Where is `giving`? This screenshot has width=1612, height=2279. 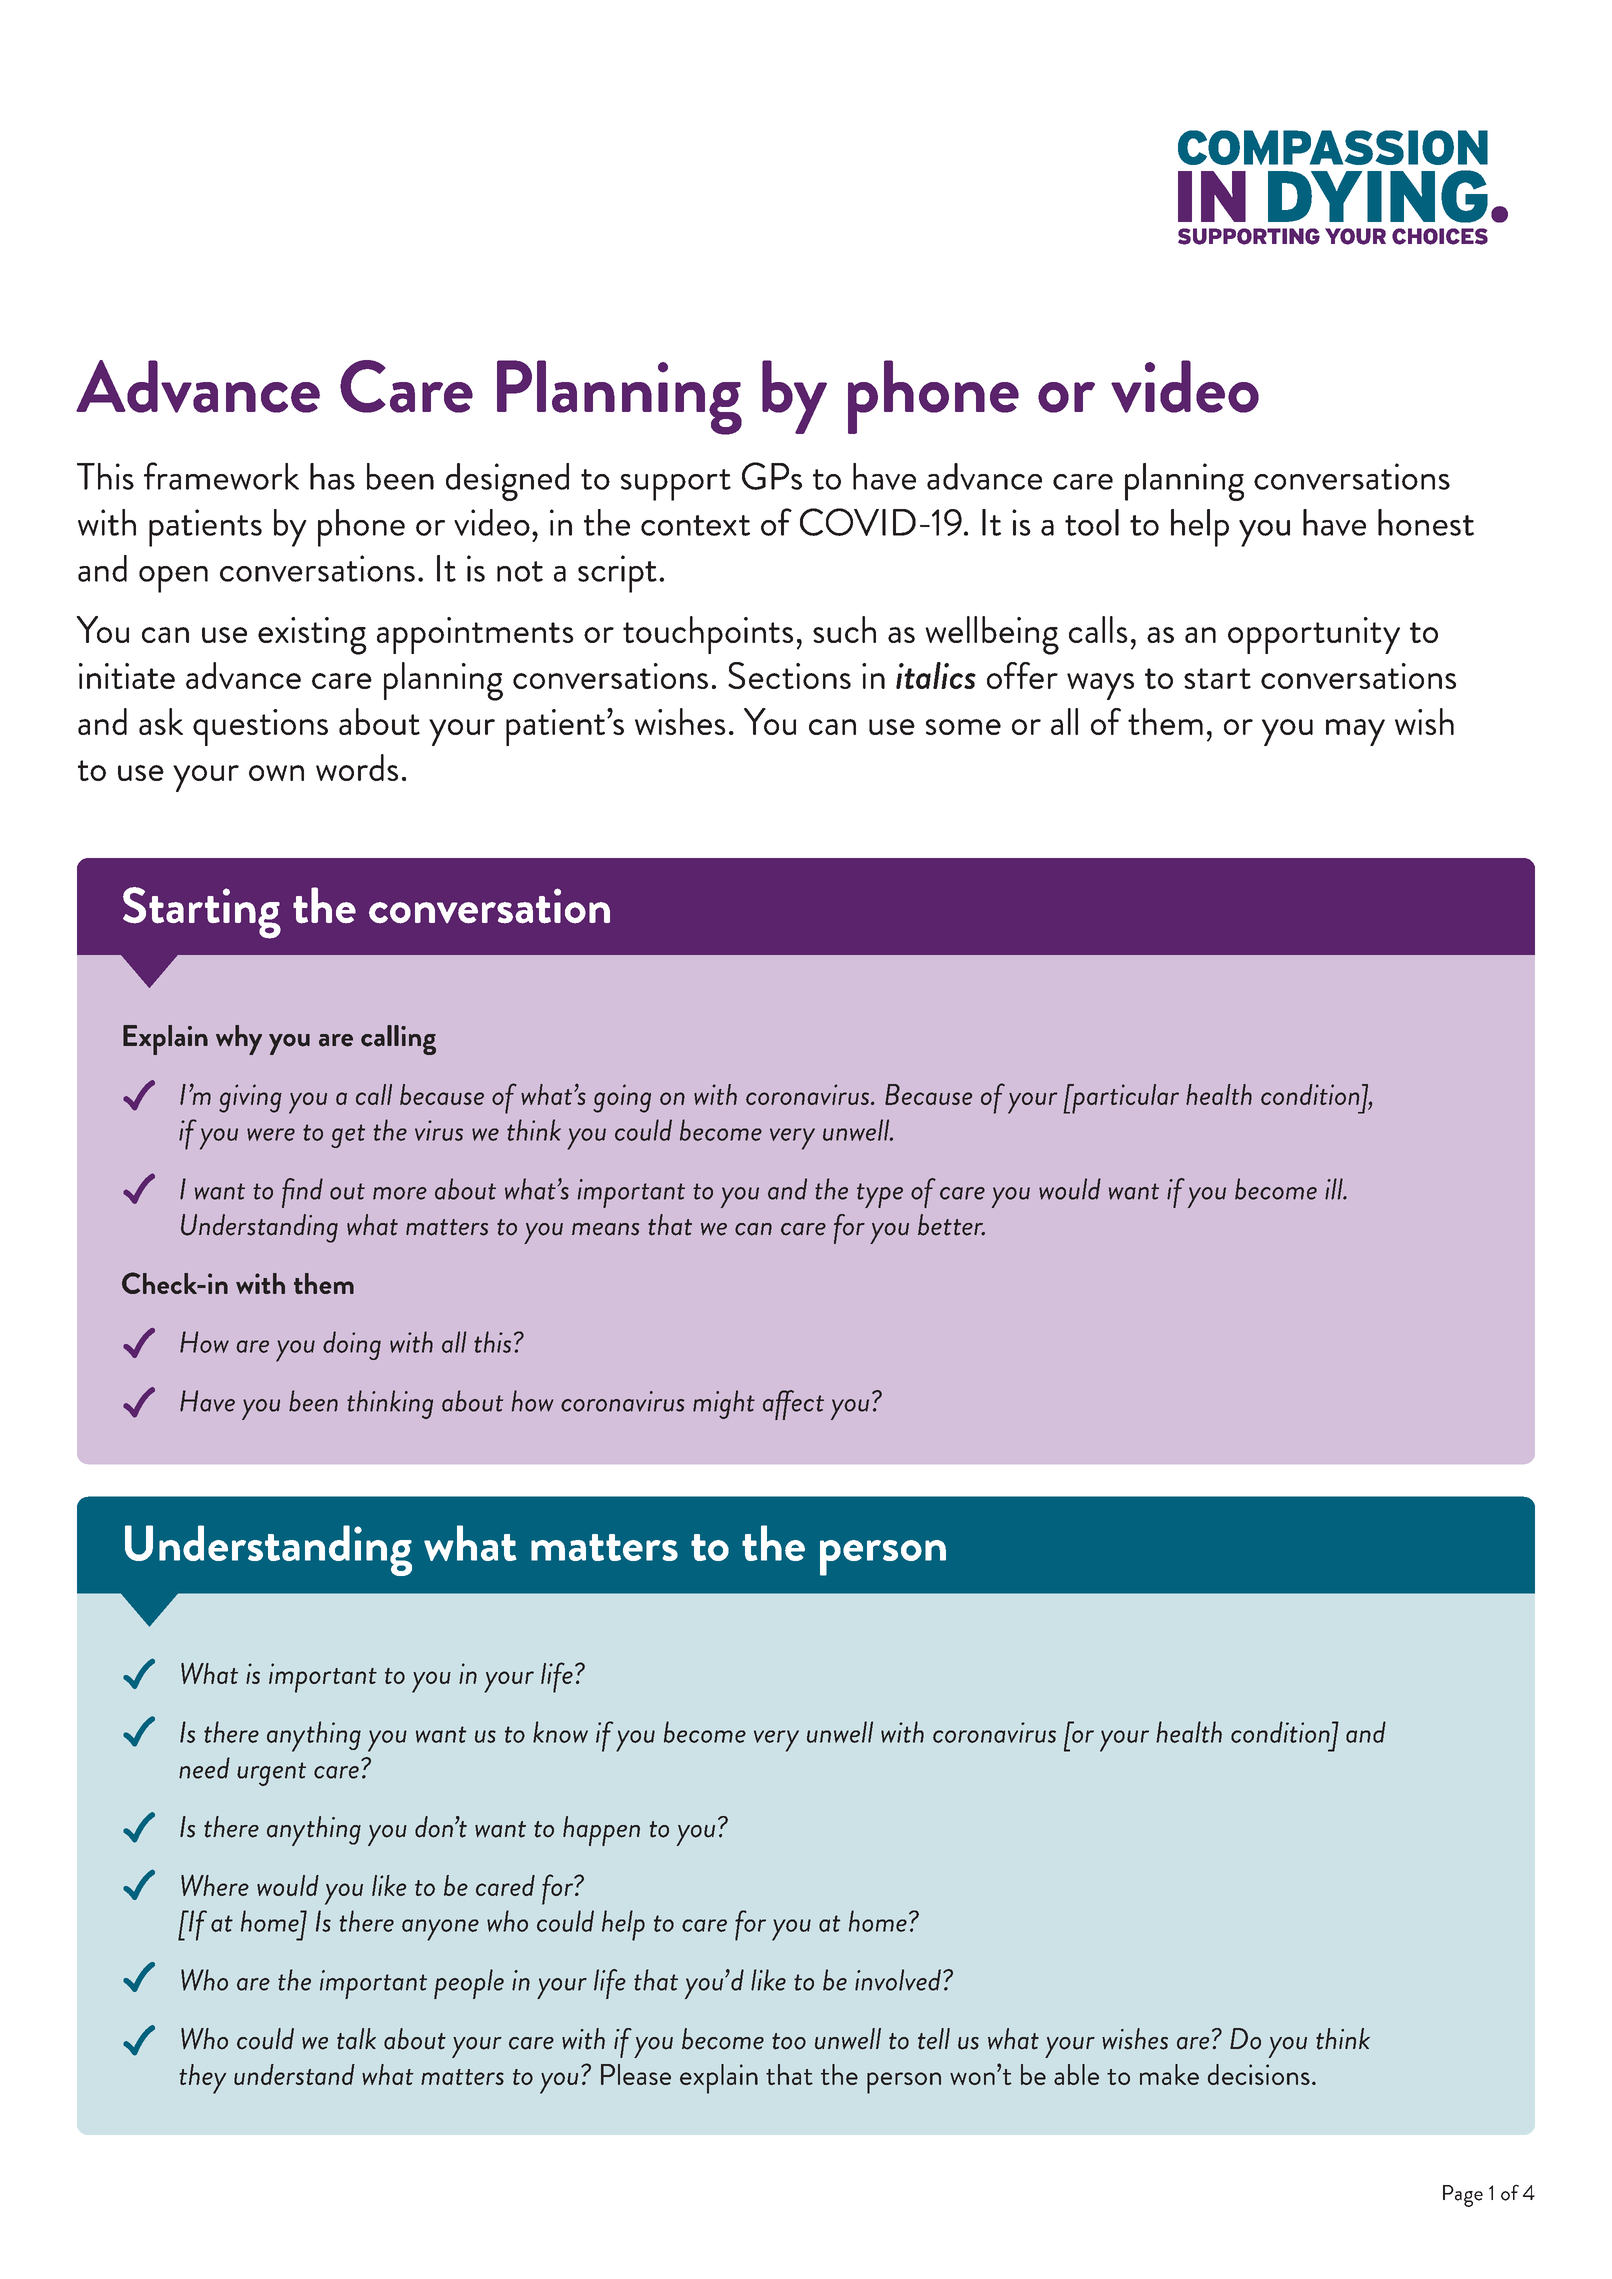
giving is located at coordinates (250, 1098).
